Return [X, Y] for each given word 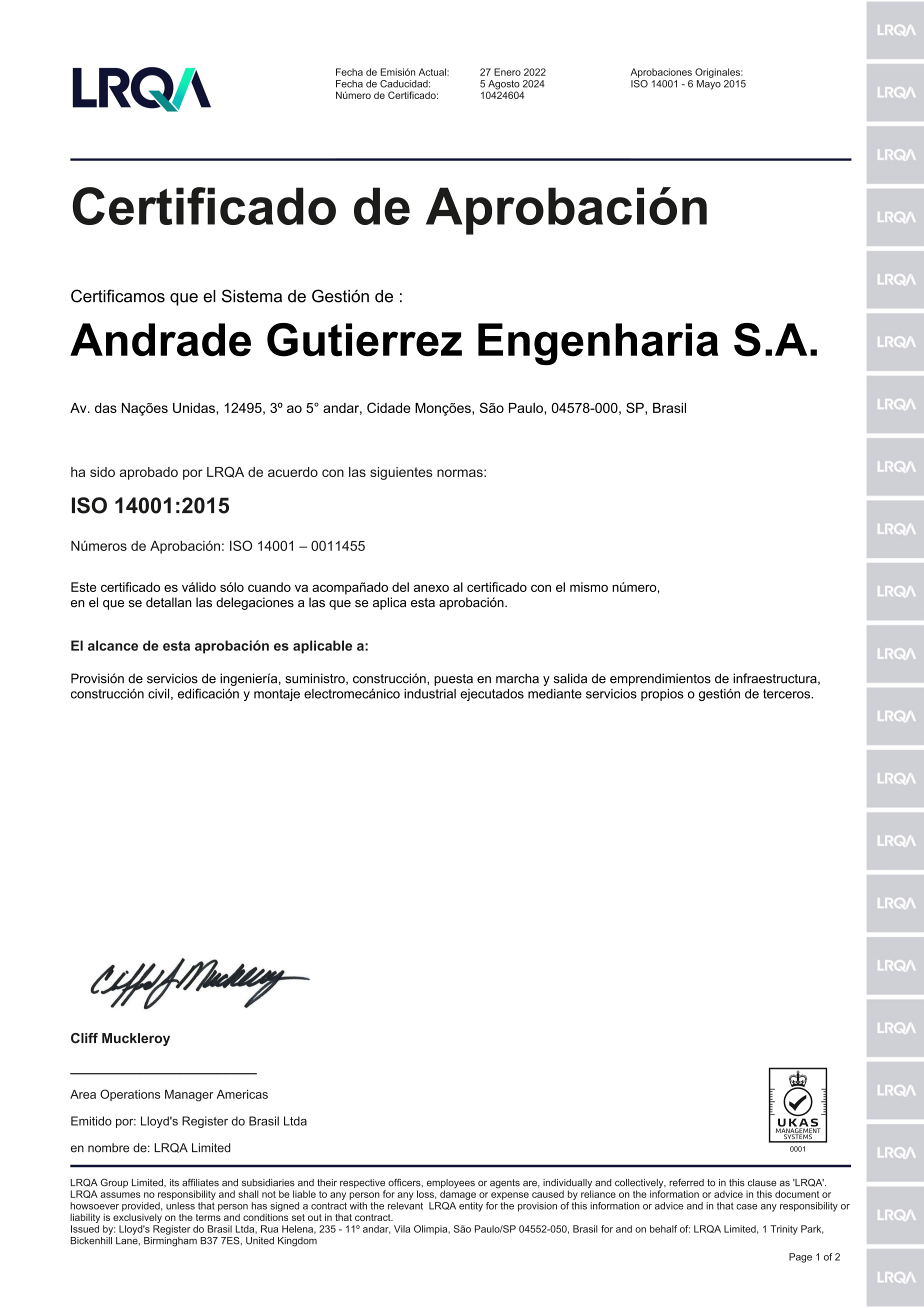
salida [570, 678]
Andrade [160, 340]
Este [83, 587]
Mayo [709, 83]
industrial [430, 694]
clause [762, 1183]
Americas [242, 1094]
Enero [507, 72]
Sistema [252, 296]
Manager [189, 1096]
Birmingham [170, 1240]
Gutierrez [364, 340]
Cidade [388, 407]
